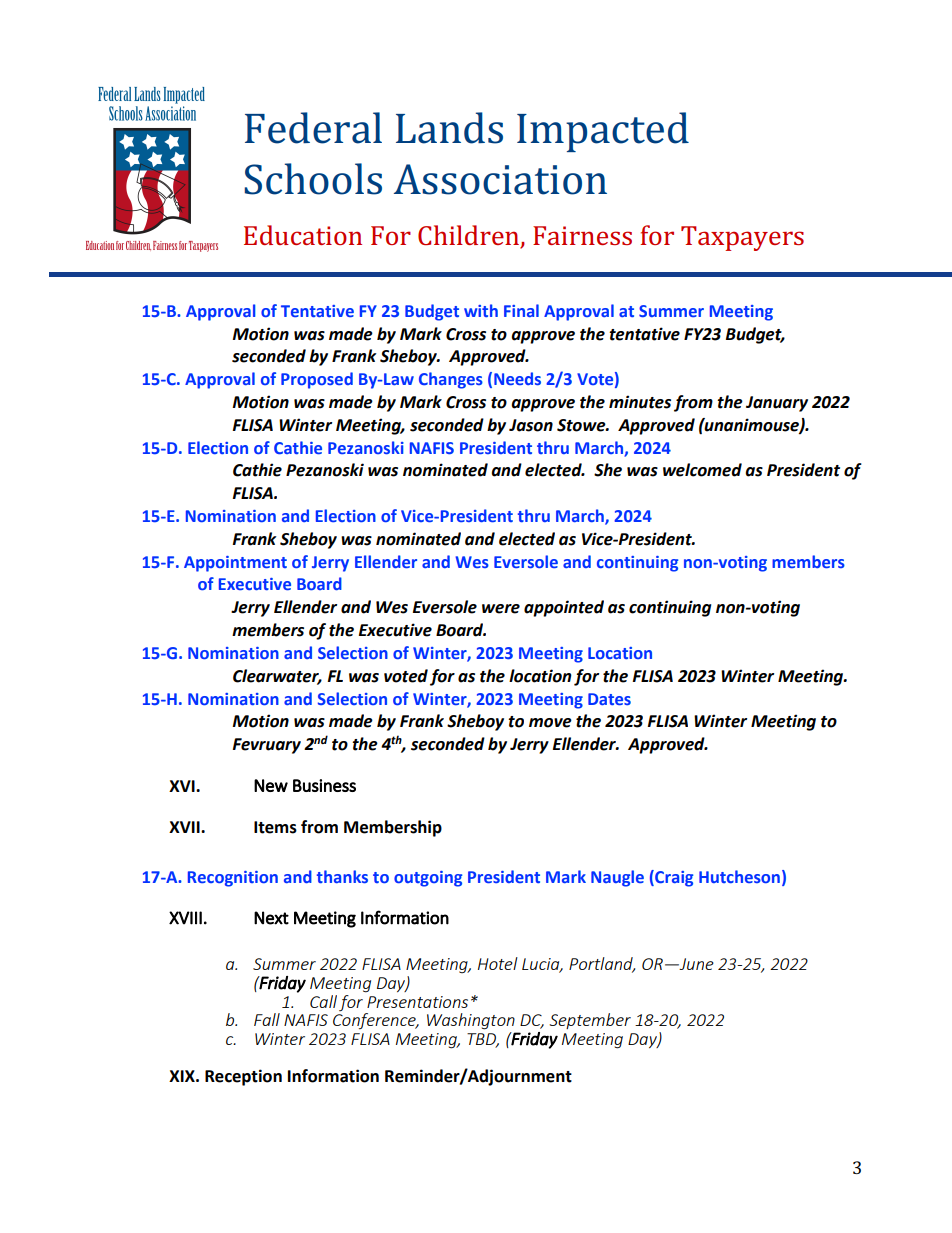 This document has height=1233, width=952. I want to click on TBD, so click(483, 1040).
